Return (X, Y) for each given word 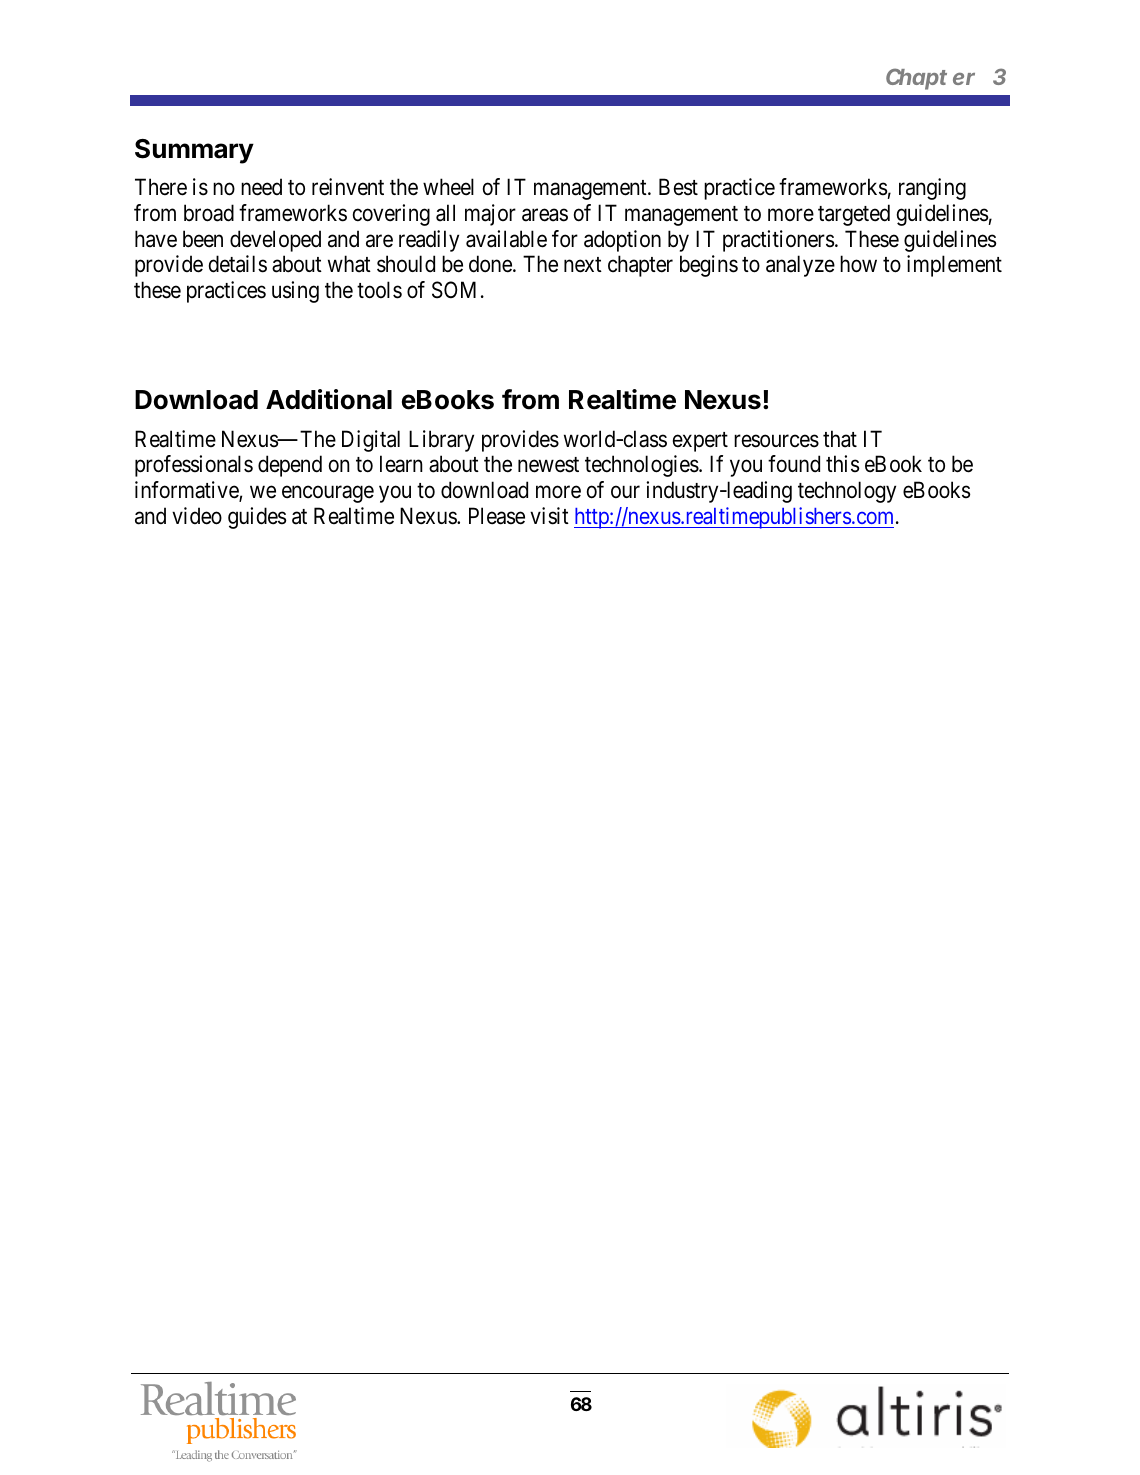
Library (441, 441)
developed (275, 241)
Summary (194, 151)
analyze (800, 266)
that (840, 439)
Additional (329, 399)
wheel (448, 187)
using (295, 292)
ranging (932, 189)
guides (257, 518)
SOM (454, 290)
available (506, 239)
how (858, 264)
